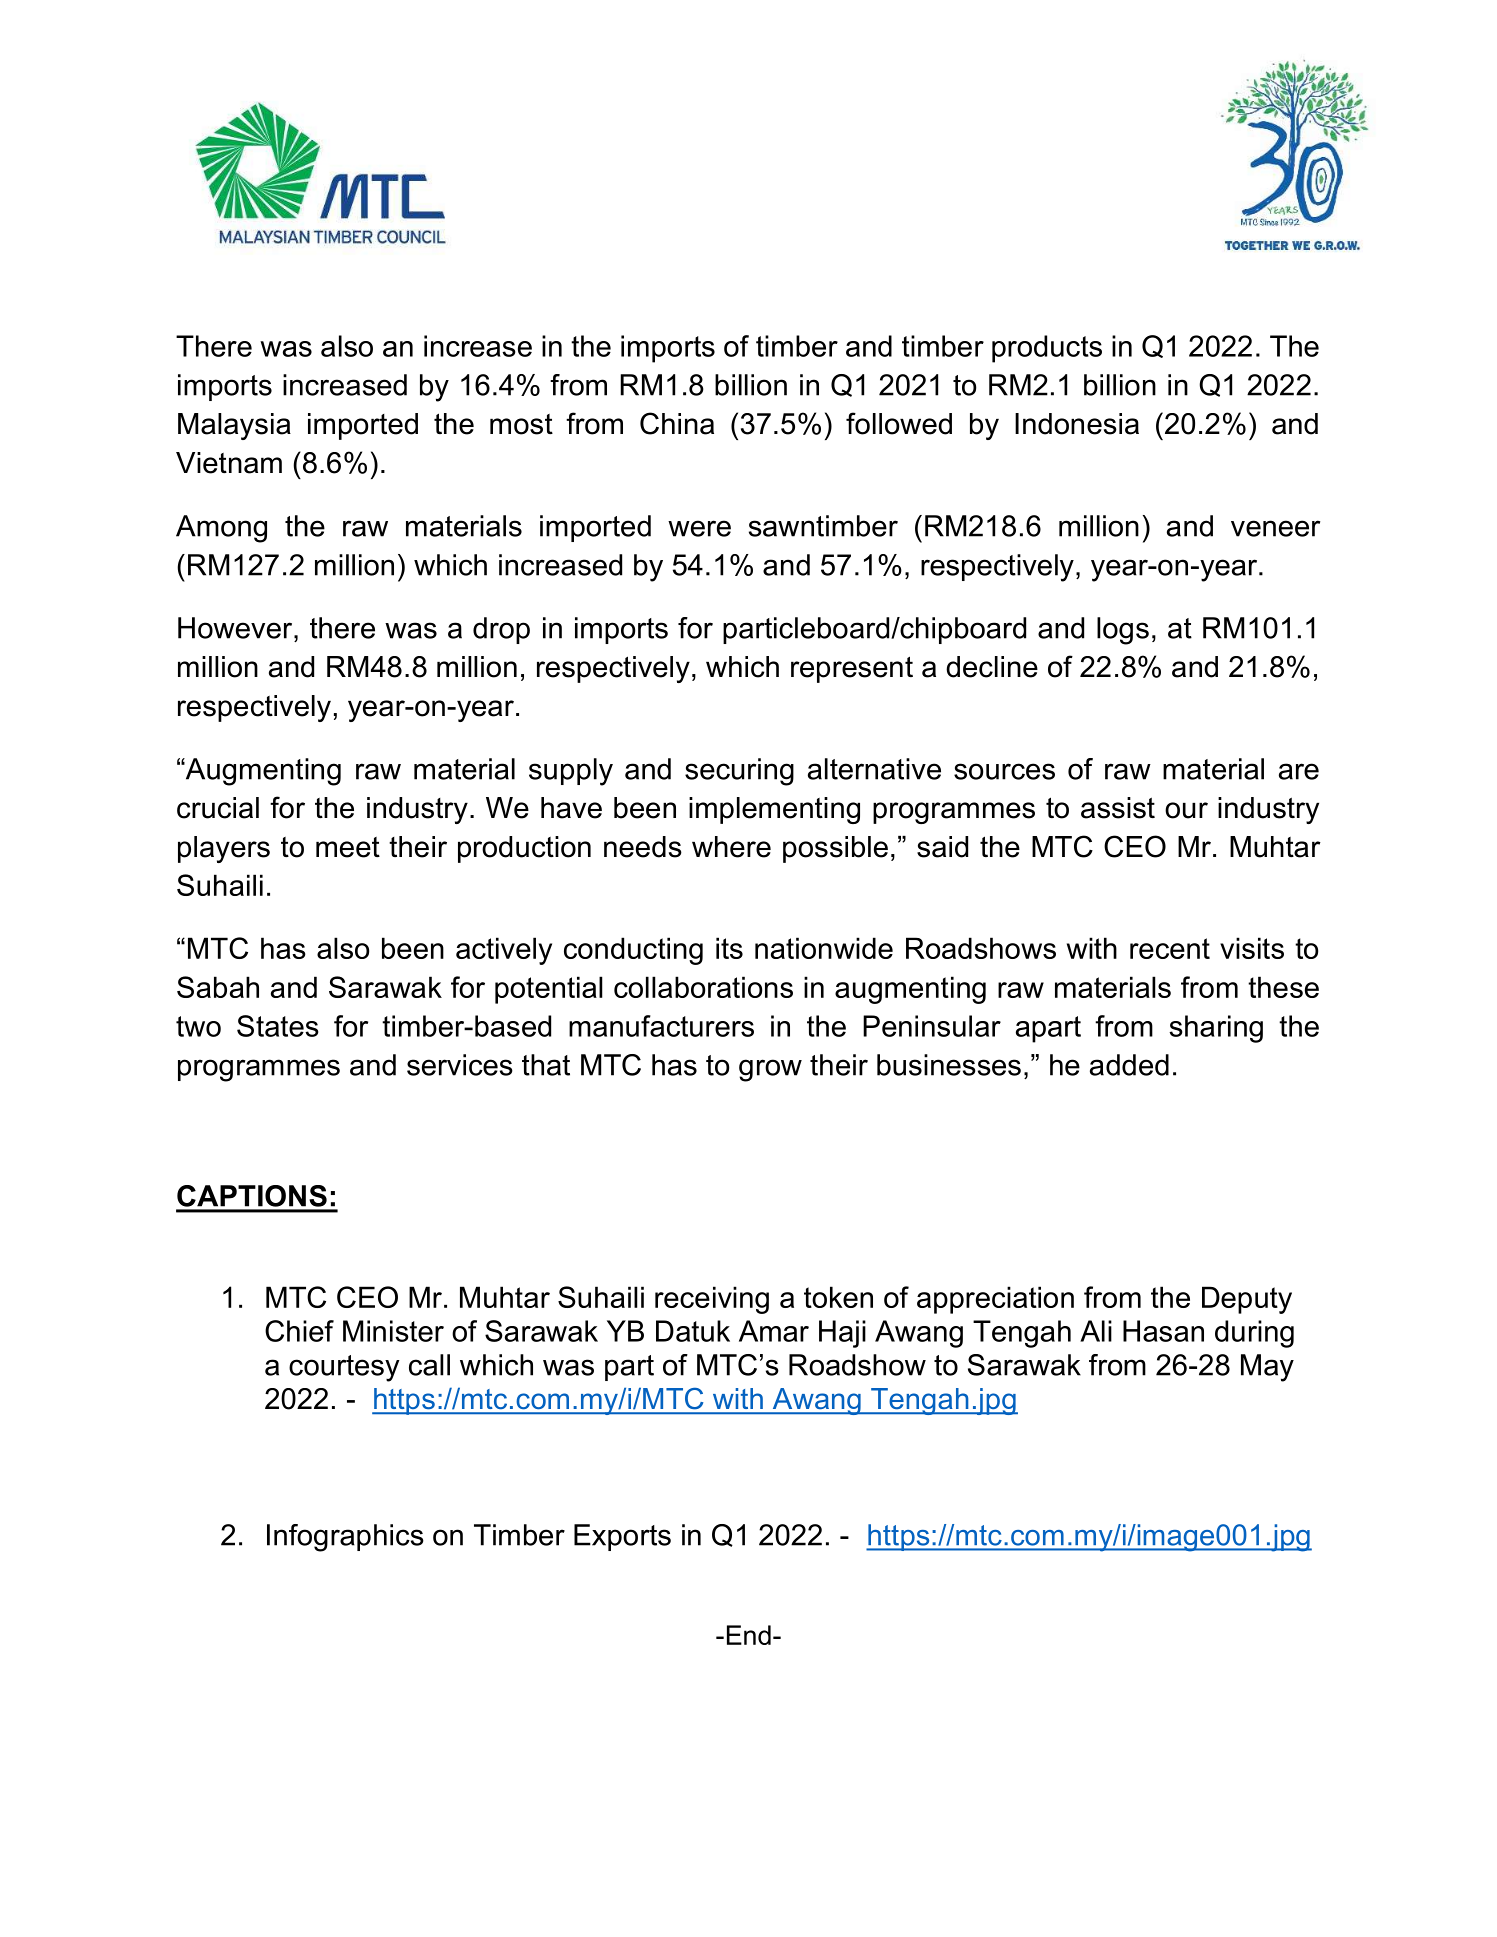  What do you see at coordinates (1118, 808) in the image?
I see `assist` at bounding box center [1118, 808].
